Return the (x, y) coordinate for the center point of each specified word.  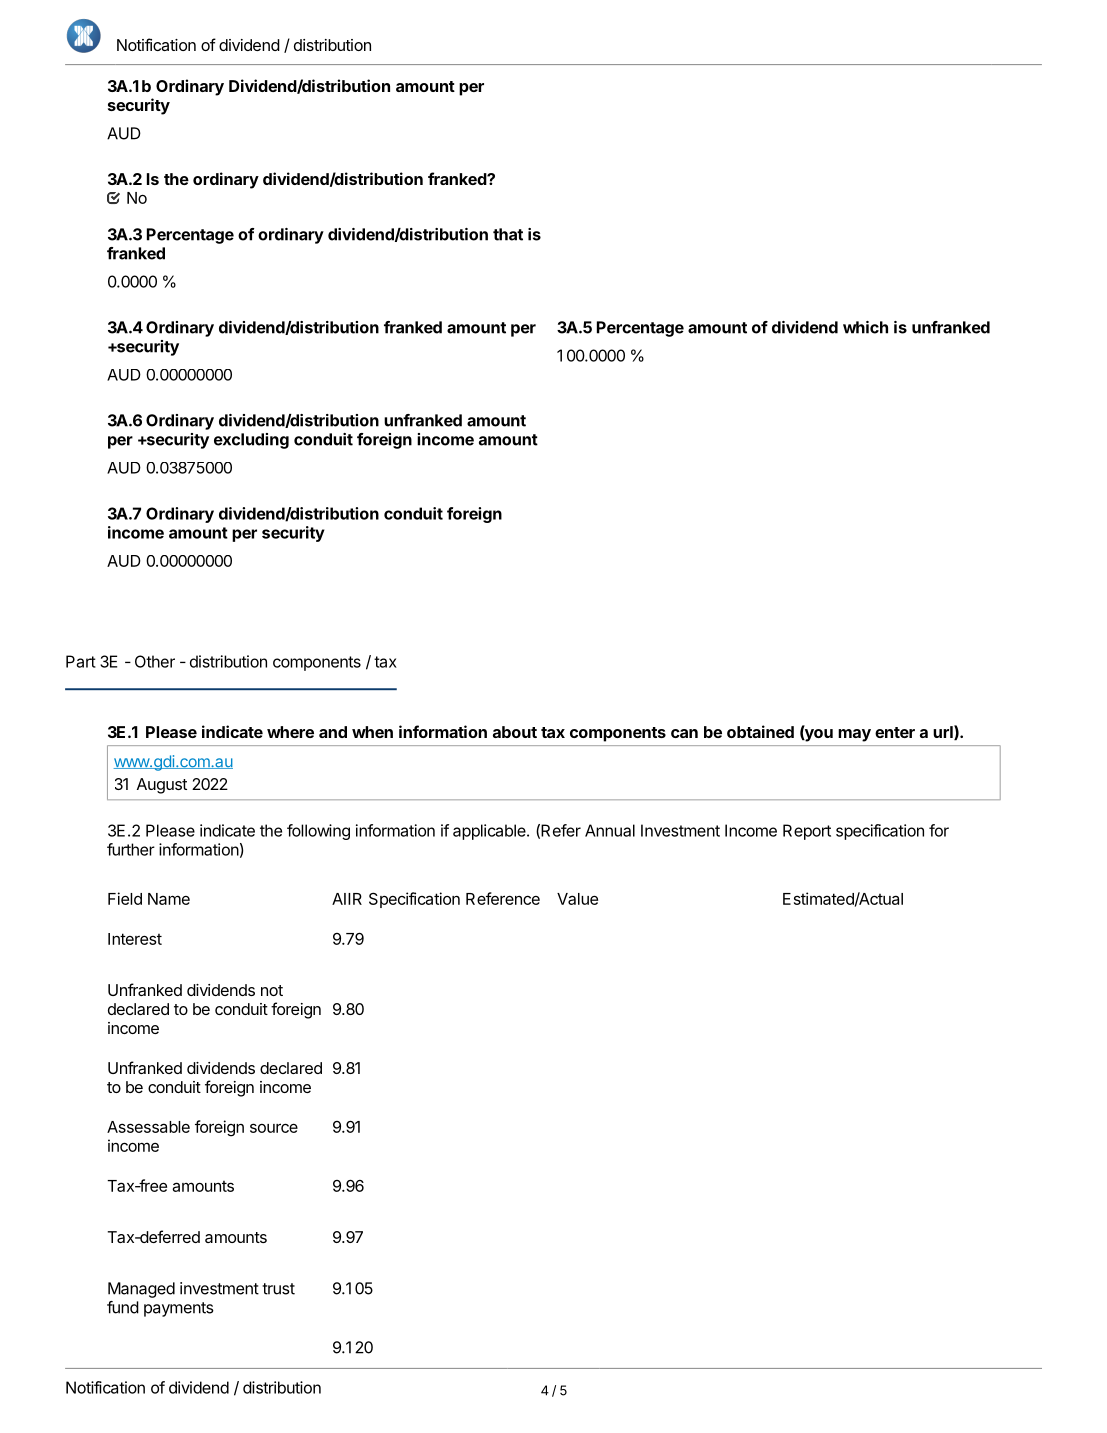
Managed (141, 1290)
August (162, 786)
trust (278, 1289)
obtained (760, 731)
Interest (135, 939)
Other (155, 661)
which (865, 327)
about (515, 732)
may (854, 735)
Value (577, 899)
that (508, 234)
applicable (490, 832)
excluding (251, 441)
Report (807, 832)
